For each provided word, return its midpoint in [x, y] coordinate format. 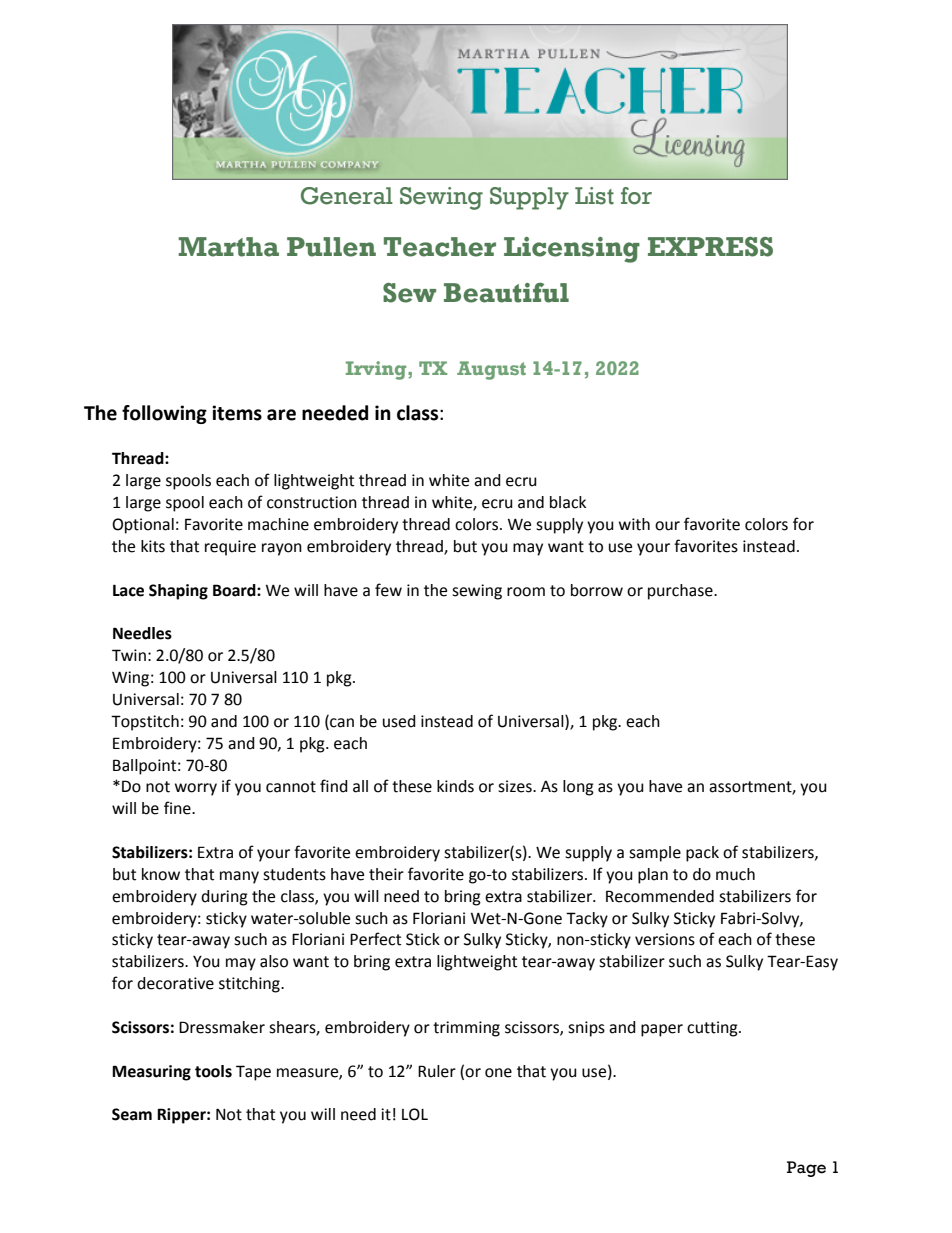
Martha [228, 247]
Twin [129, 655]
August [491, 370]
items [237, 413]
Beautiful [506, 293]
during [224, 898]
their [386, 874]
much [735, 874]
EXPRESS [710, 247]
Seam [132, 1114]
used [399, 721]
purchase [681, 592]
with [634, 524]
